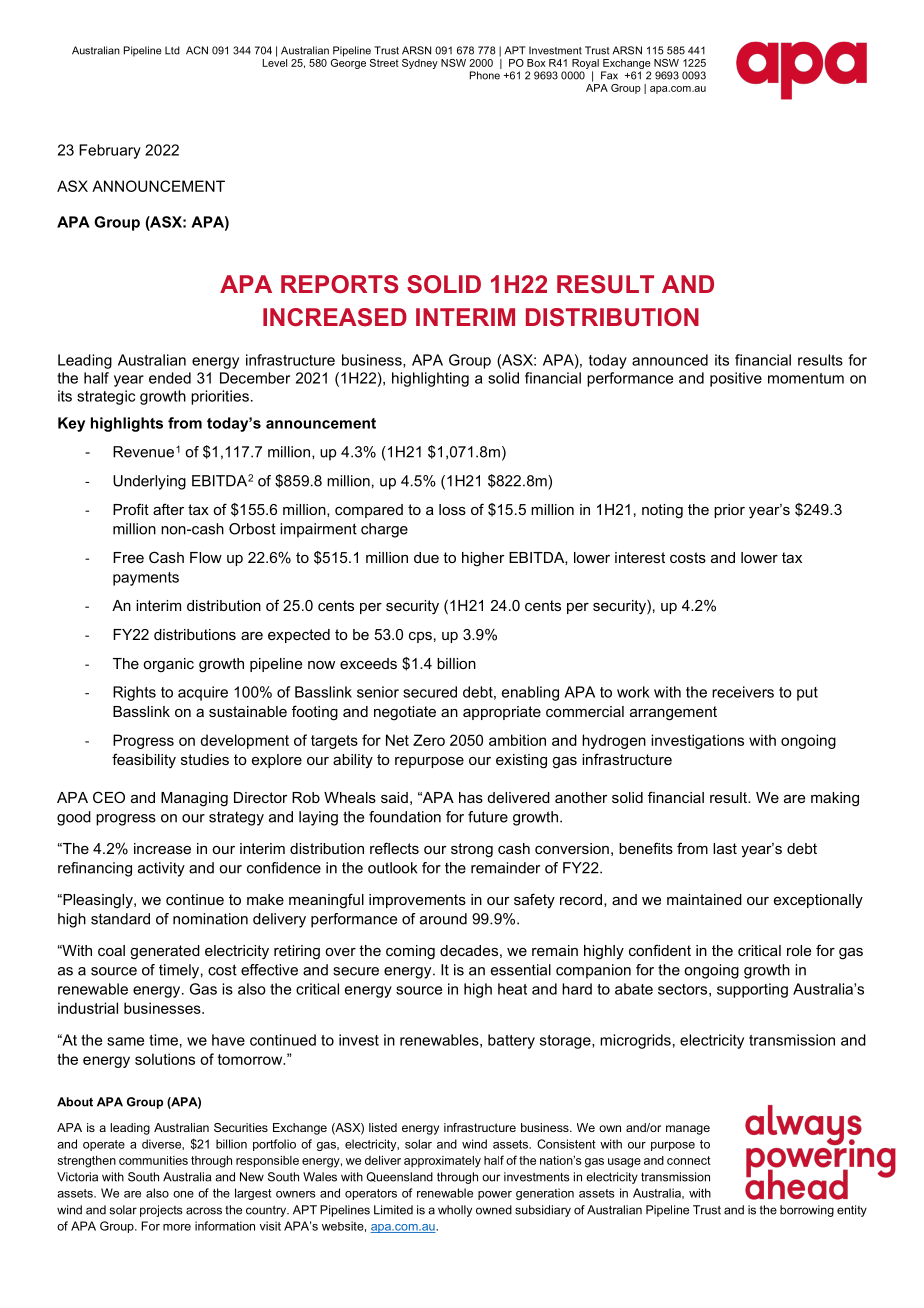 The image size is (924, 1308). What do you see at coordinates (339, 284) in the screenshot?
I see `REPORTS` at bounding box center [339, 284].
